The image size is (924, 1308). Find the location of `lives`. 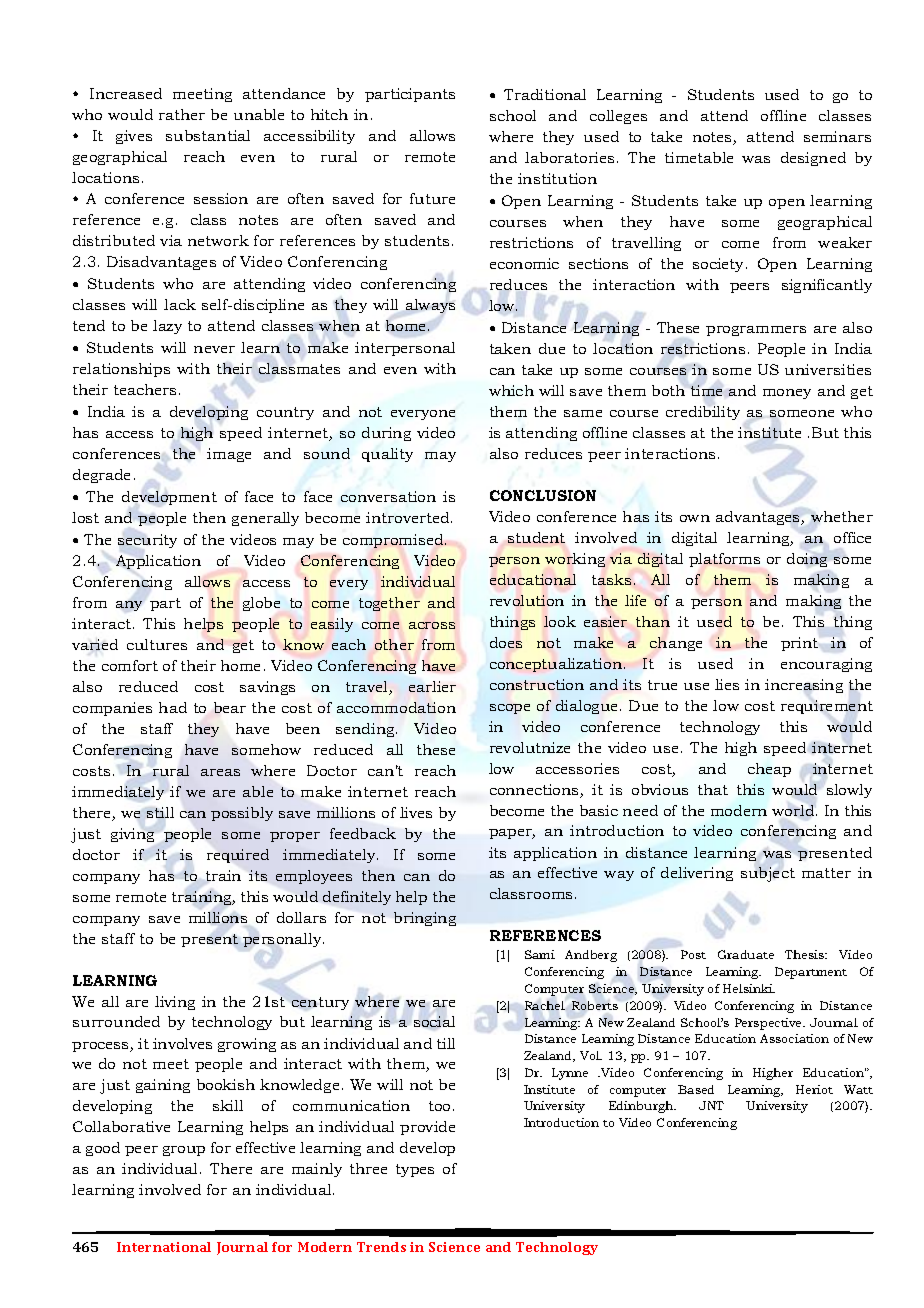

lives is located at coordinates (416, 812).
